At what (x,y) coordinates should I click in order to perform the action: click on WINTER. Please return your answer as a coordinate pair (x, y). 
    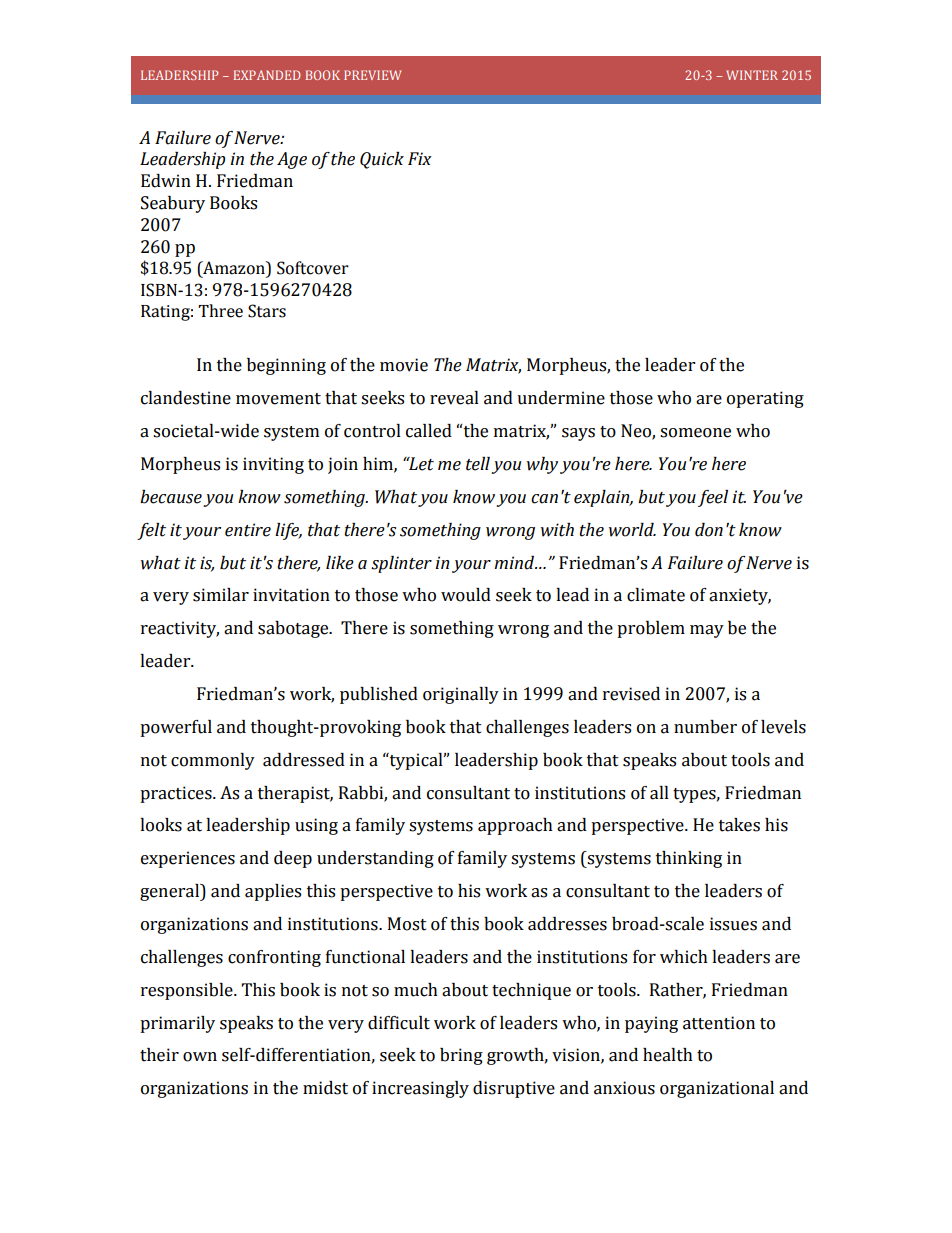
    Looking at the image, I should click on (752, 75).
